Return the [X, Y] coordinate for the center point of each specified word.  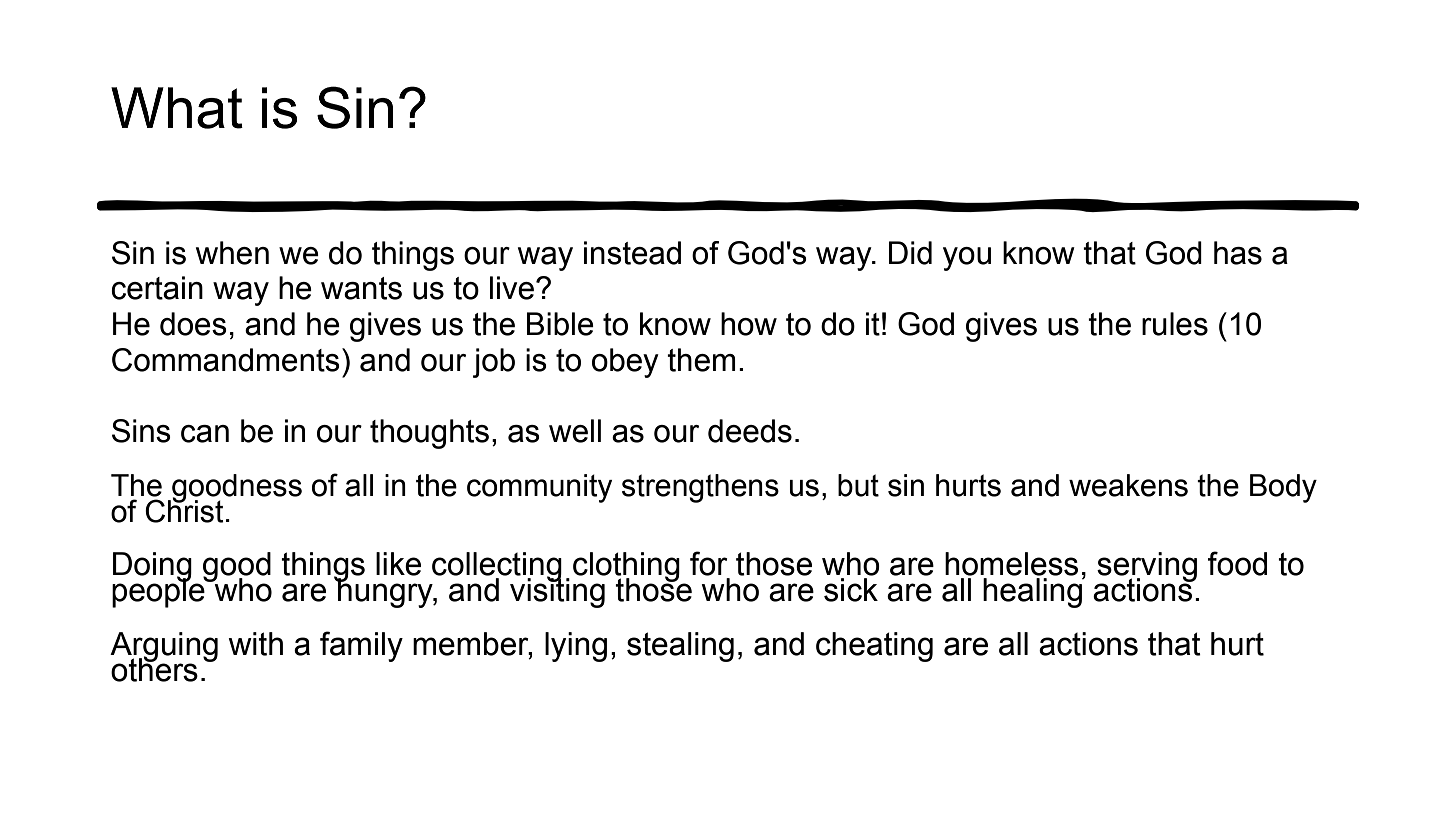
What [177, 108]
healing [1033, 592]
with [255, 644]
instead [632, 253]
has [1238, 253]
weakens [1128, 485]
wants [361, 288]
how [749, 324]
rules [1175, 324]
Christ [184, 510]
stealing [680, 647]
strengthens [700, 488]
